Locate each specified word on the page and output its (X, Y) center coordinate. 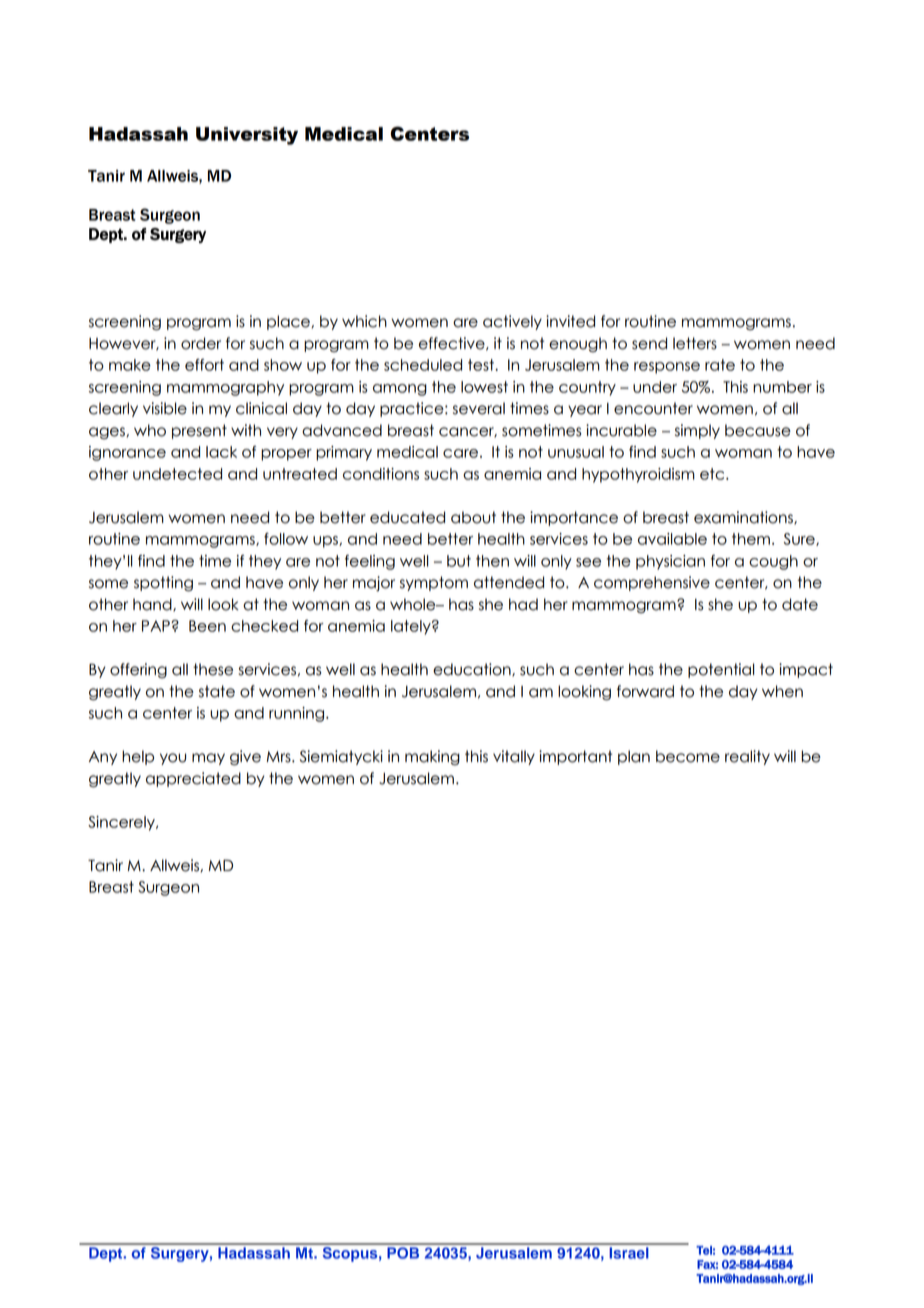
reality (747, 757)
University (247, 136)
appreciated (193, 779)
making (432, 758)
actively (512, 322)
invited (570, 321)
